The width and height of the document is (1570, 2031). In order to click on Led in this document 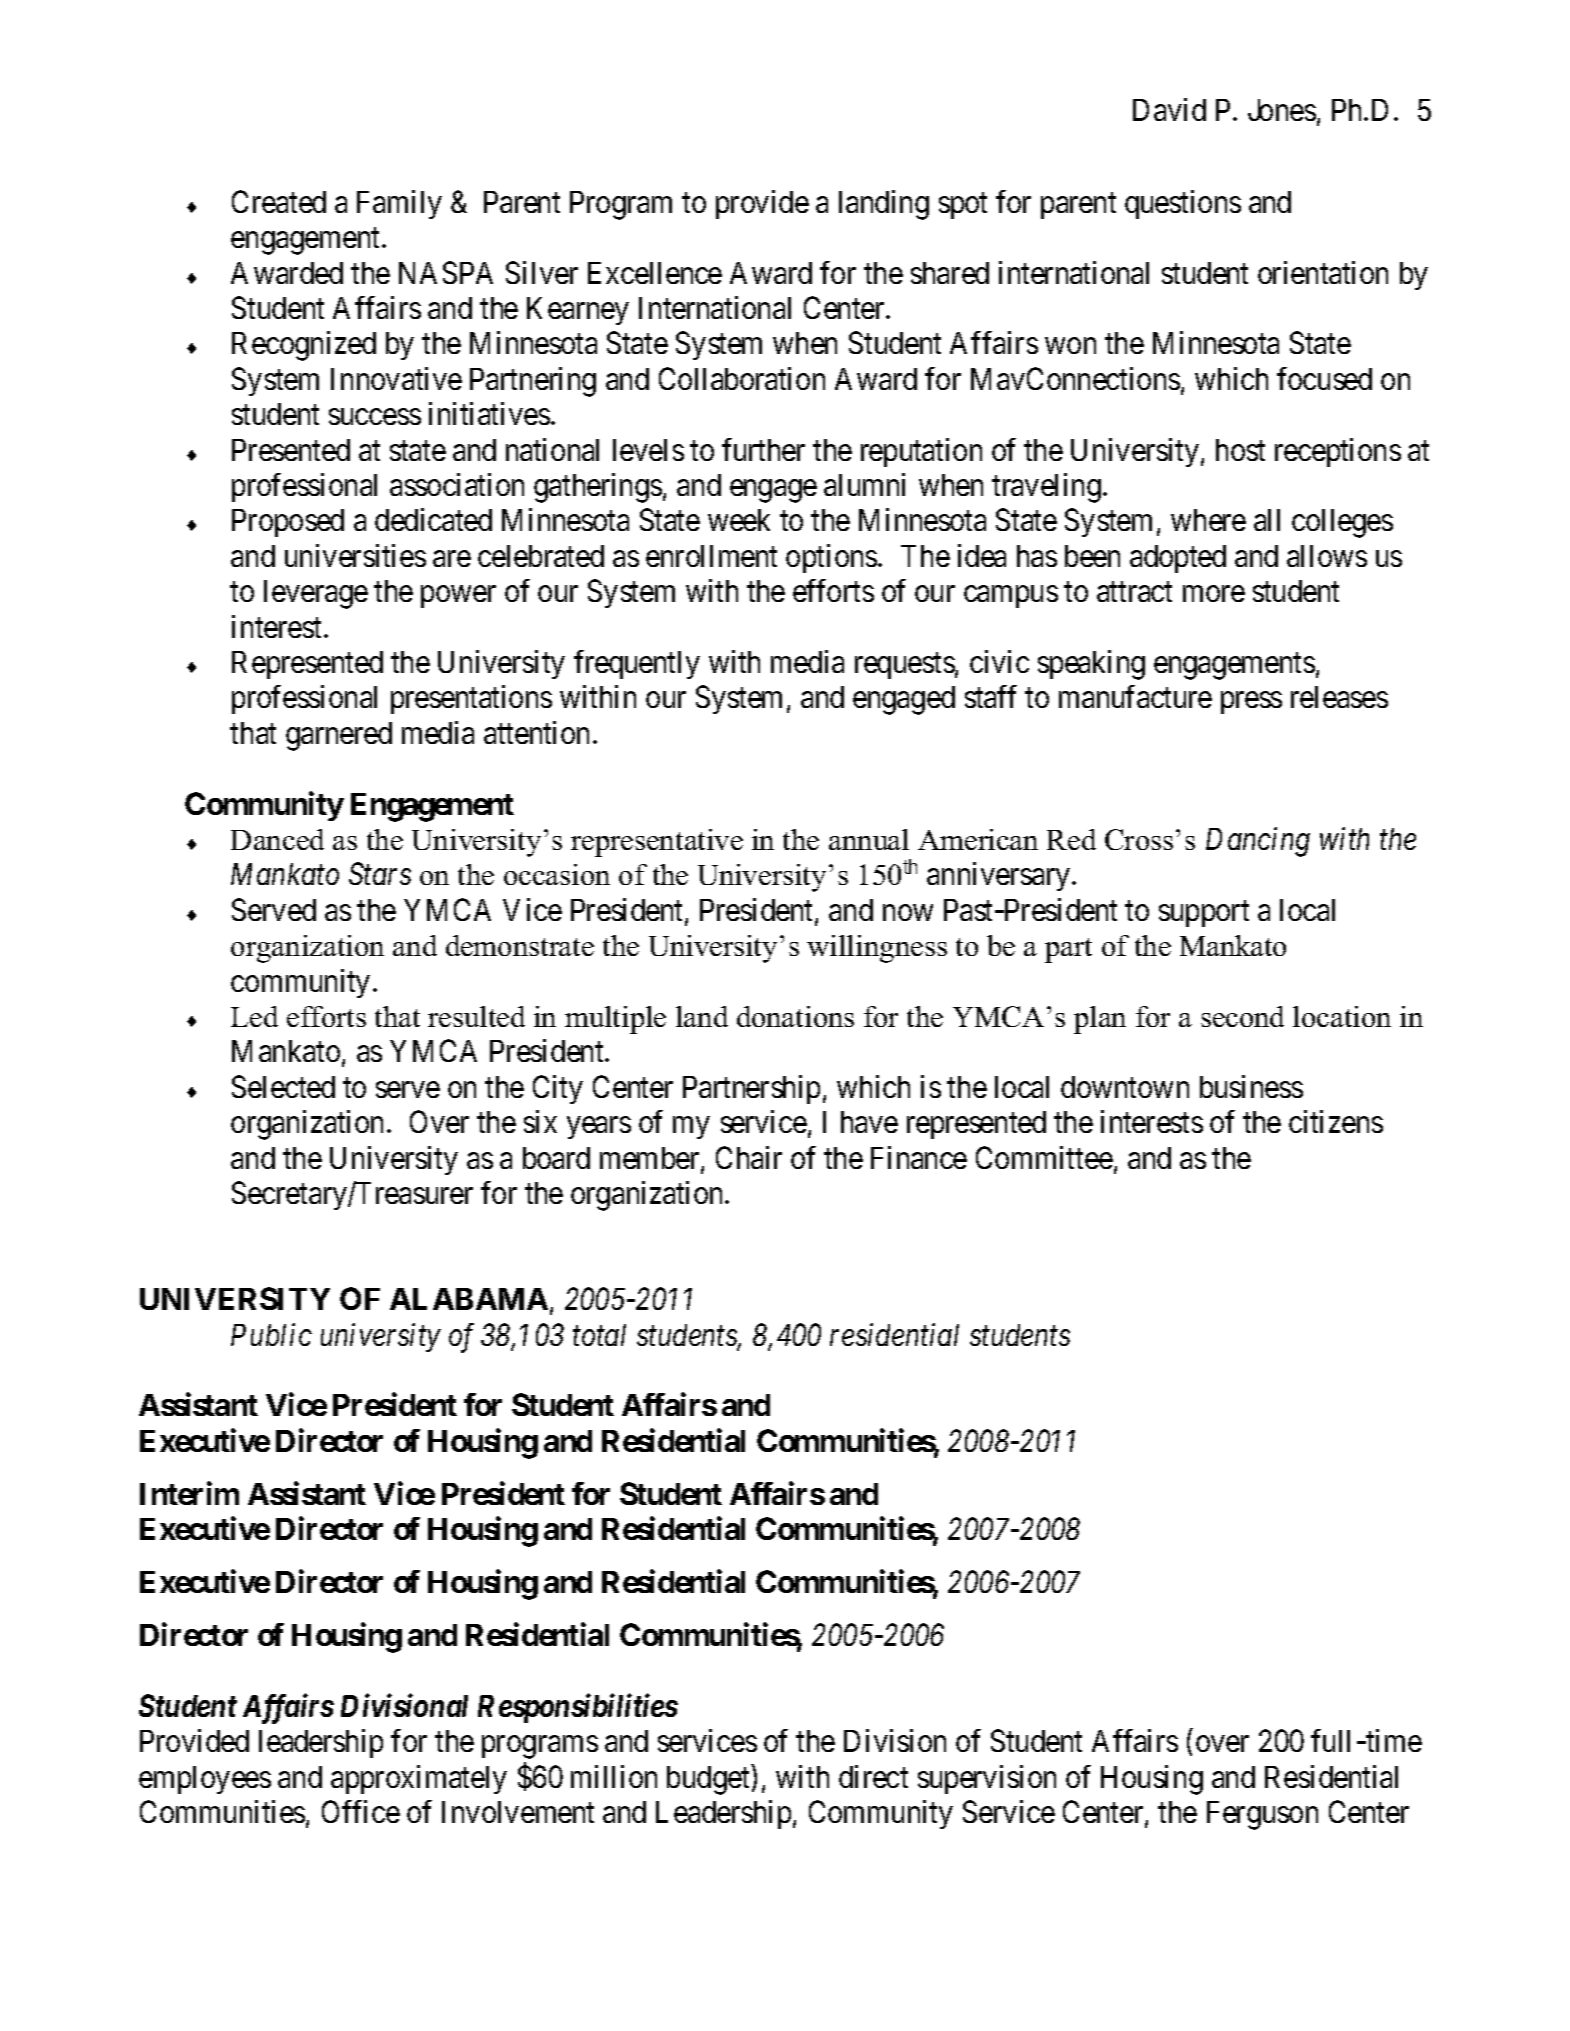, I will do `click(254, 1016)`.
